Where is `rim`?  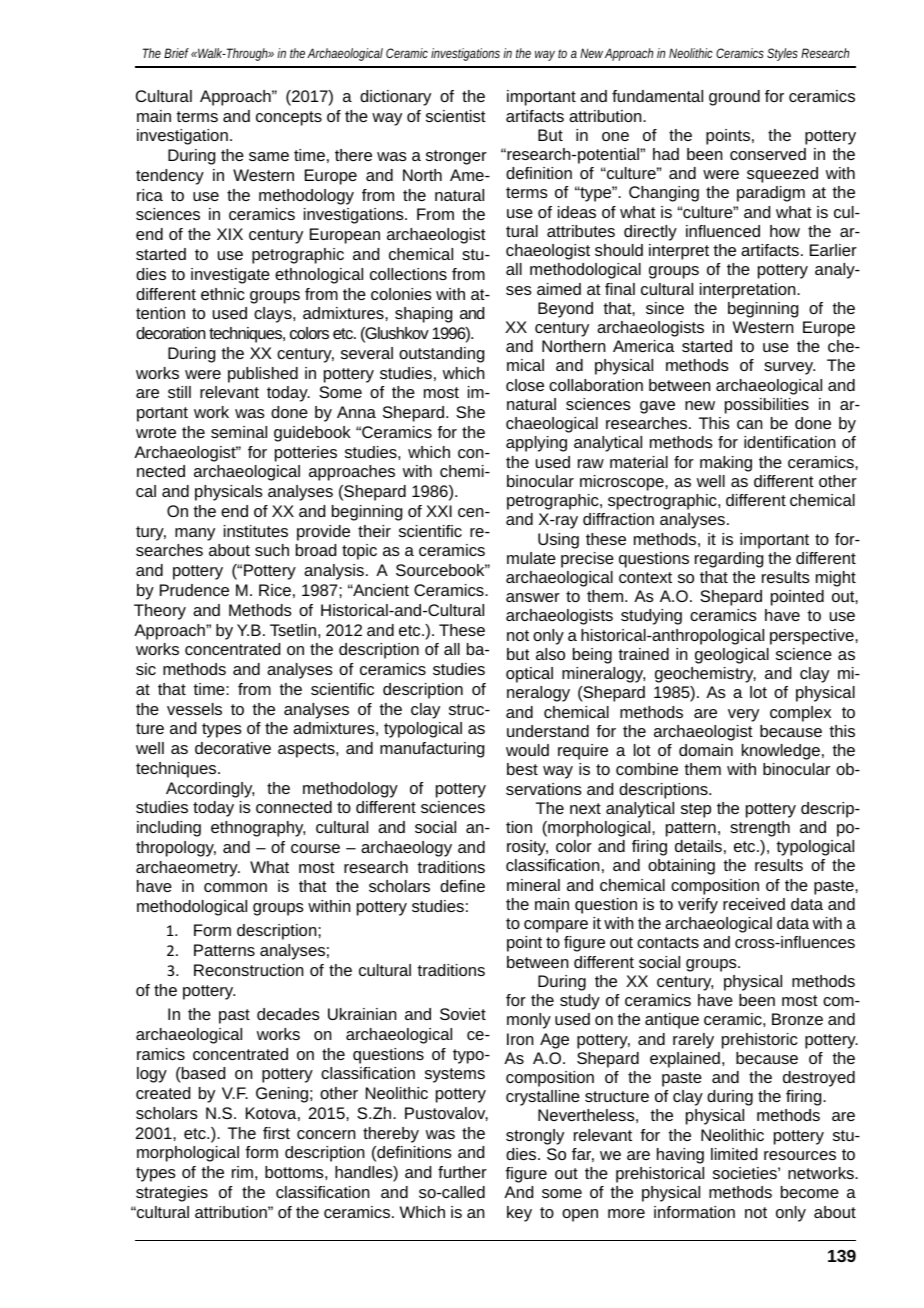 rim is located at coordinates (242, 1172).
